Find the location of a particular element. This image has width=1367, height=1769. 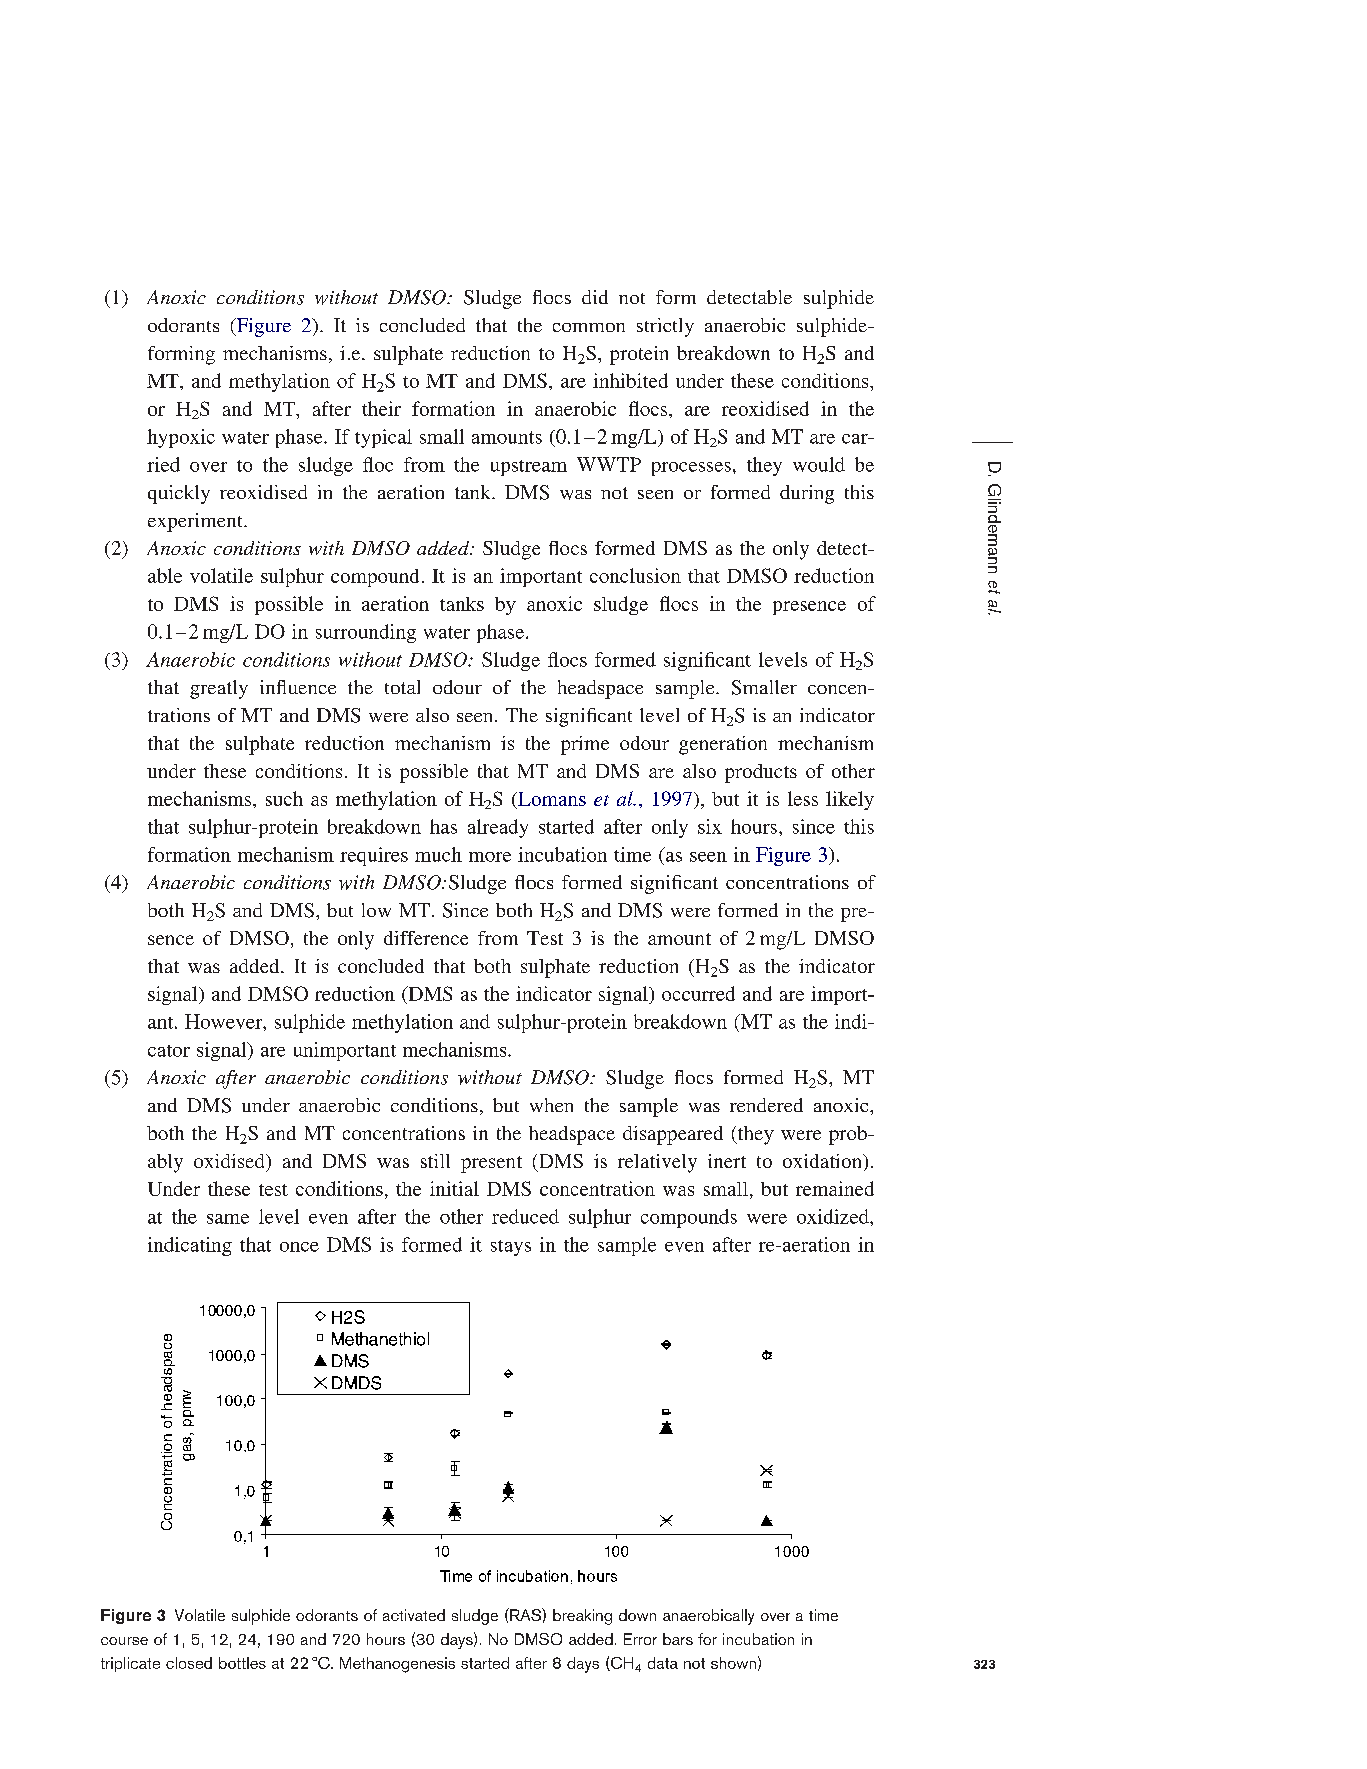

same is located at coordinates (228, 1219).
